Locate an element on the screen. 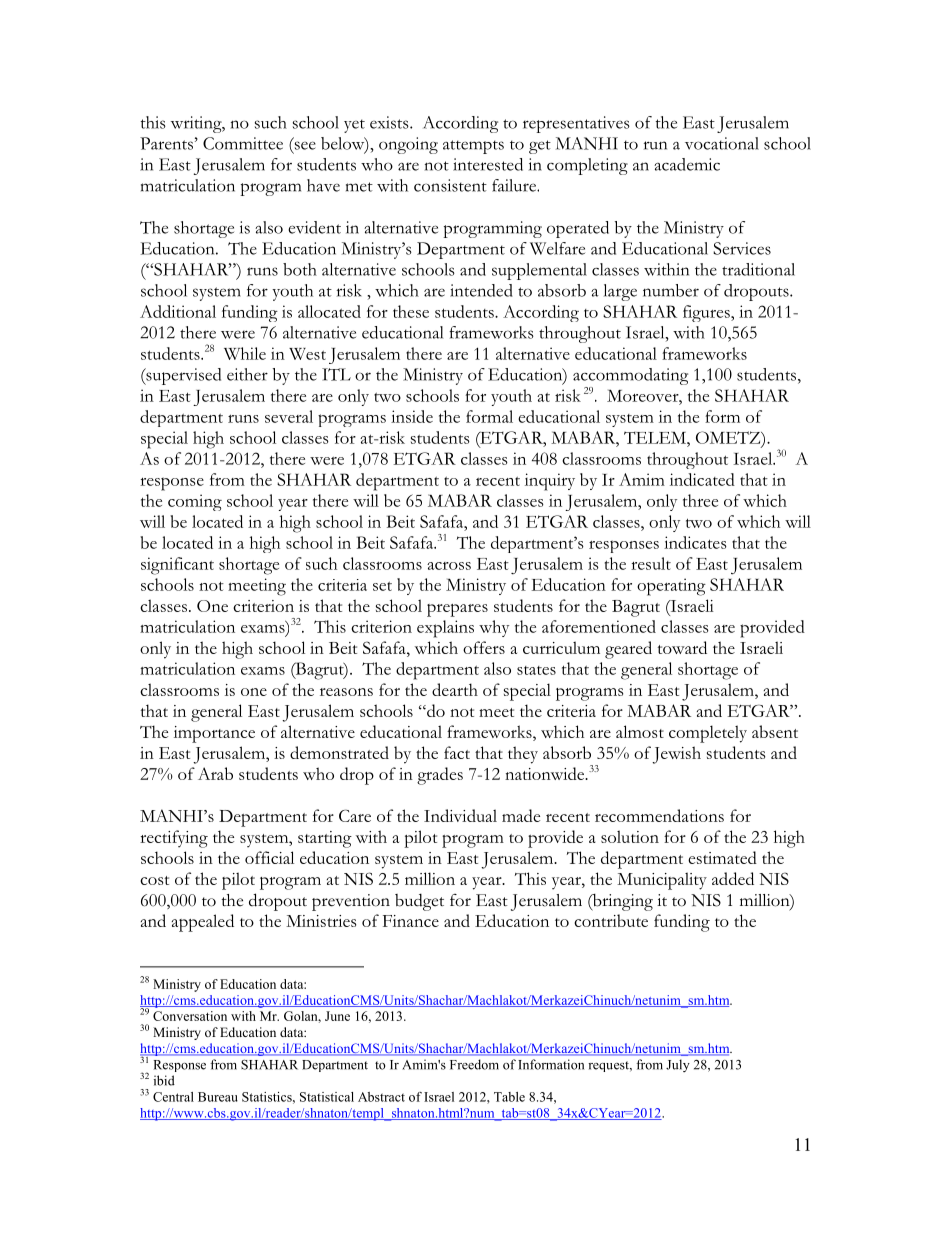 This screenshot has height=1233, width=952. appealed is located at coordinates (203, 923).
